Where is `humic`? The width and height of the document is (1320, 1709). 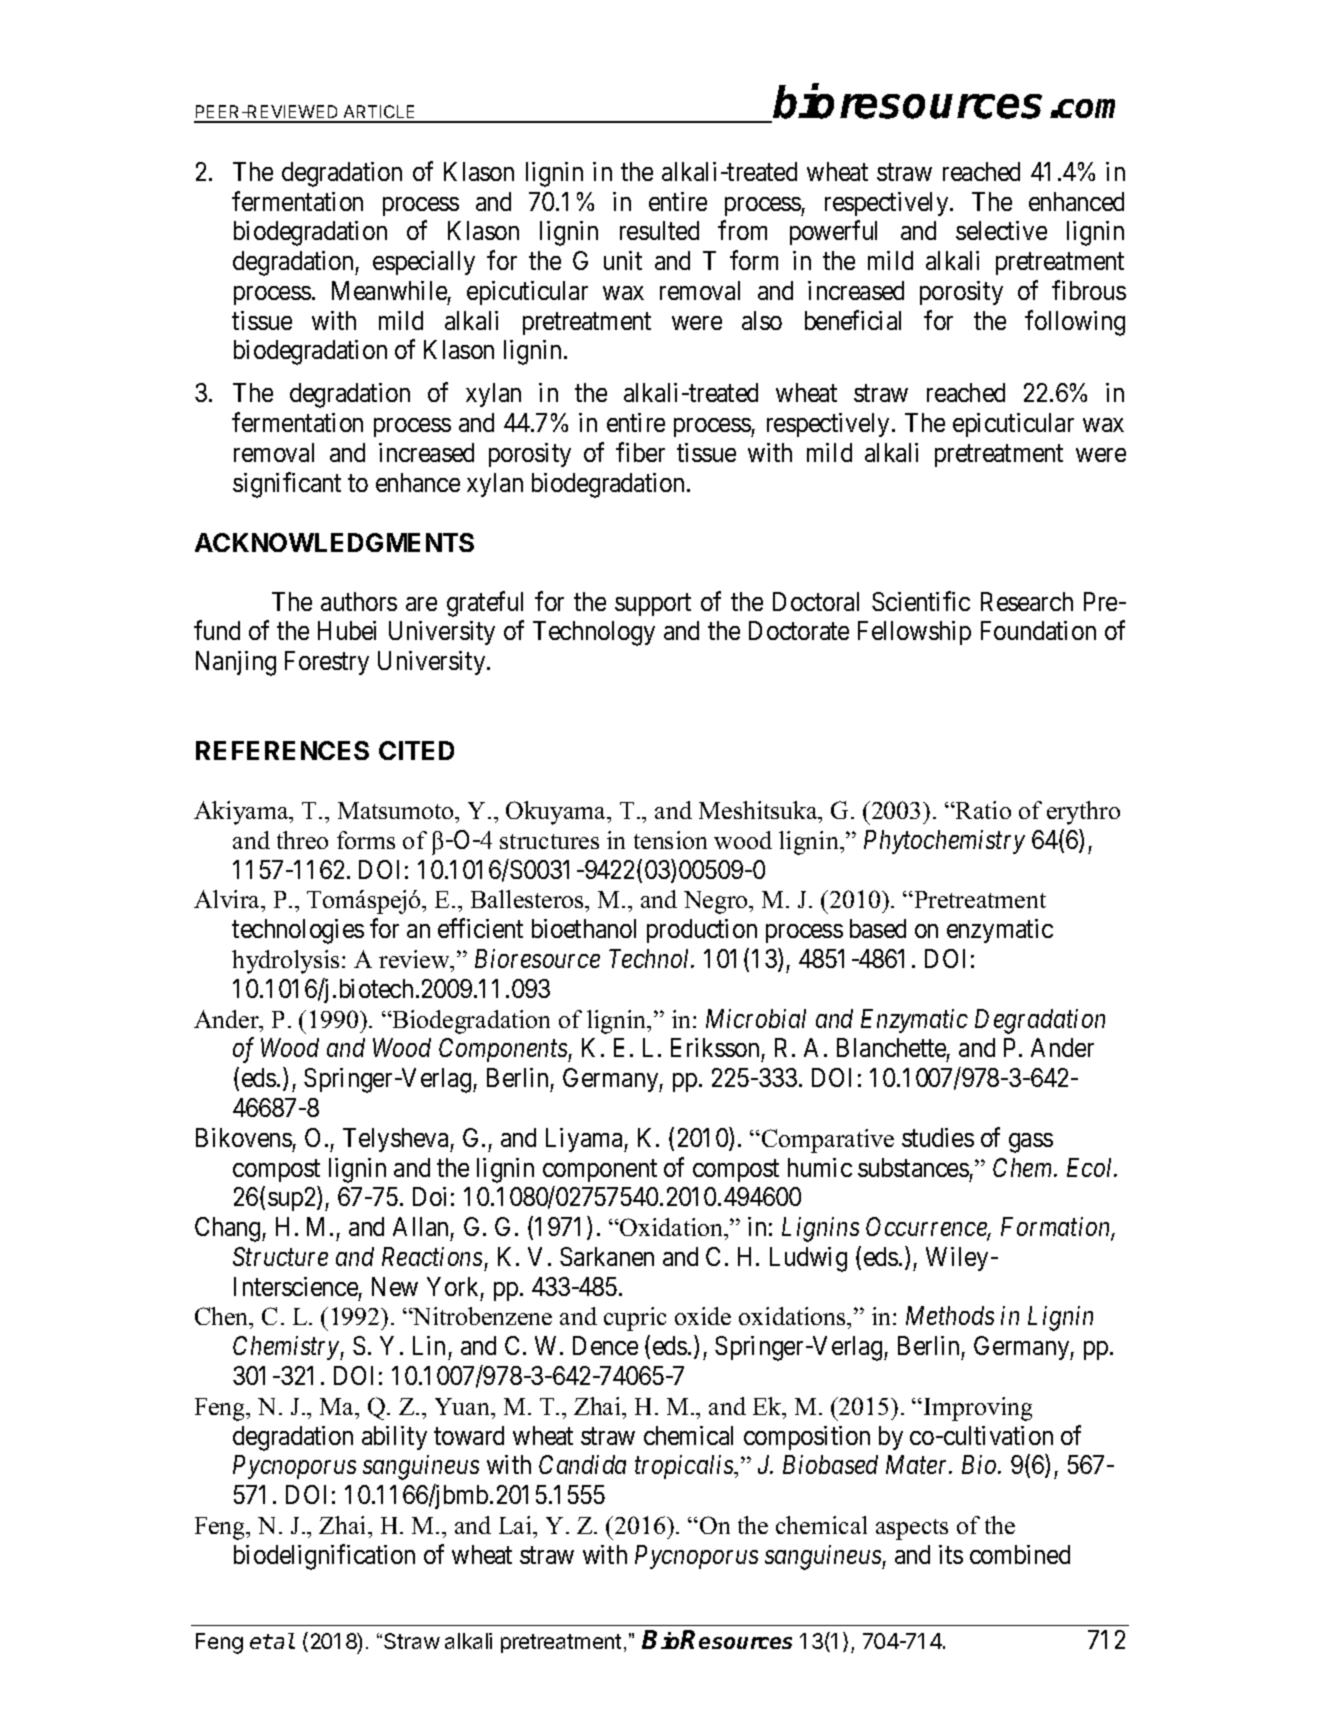 humic is located at coordinates (820, 1167).
